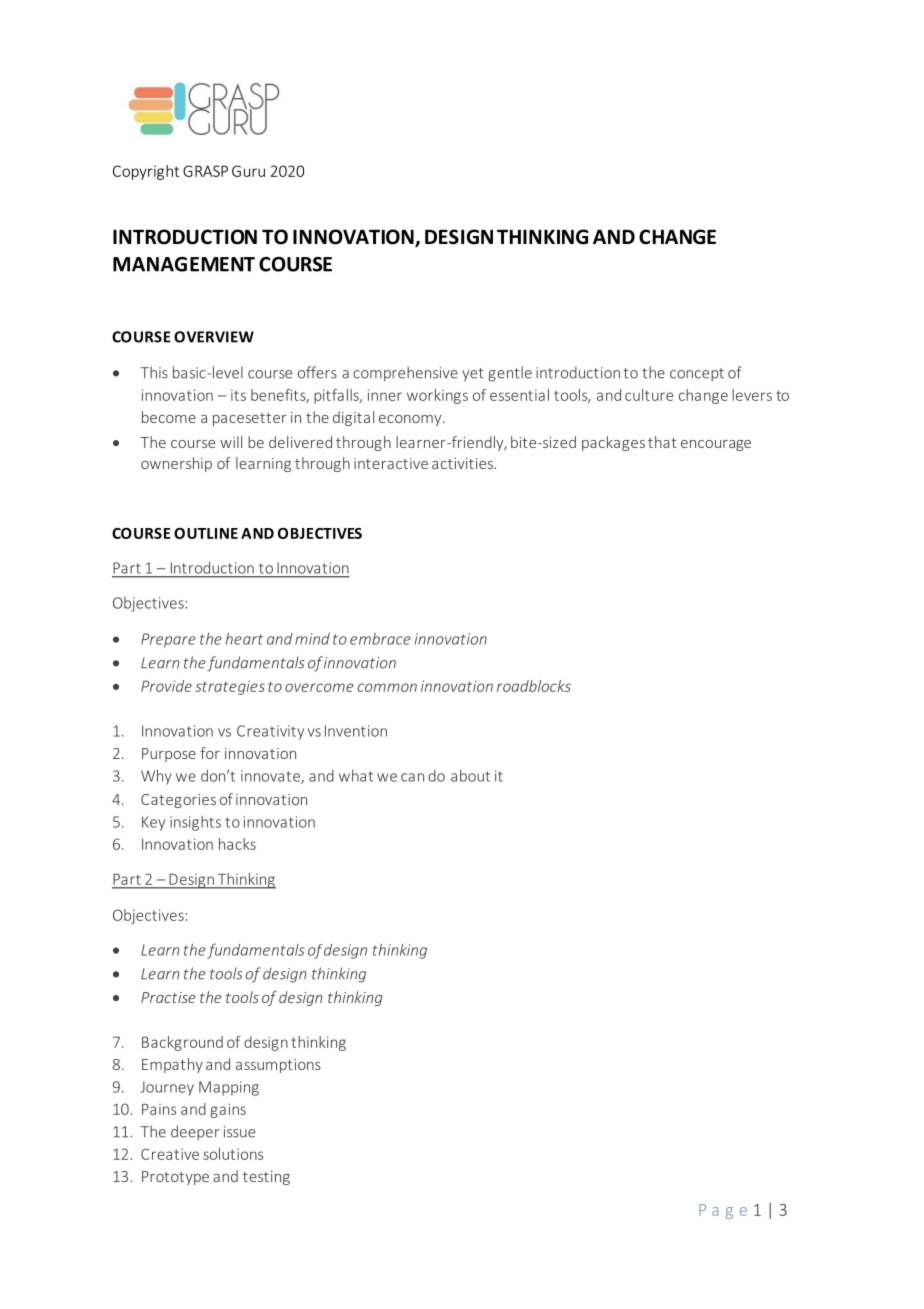  I want to click on testing, so click(266, 1178).
